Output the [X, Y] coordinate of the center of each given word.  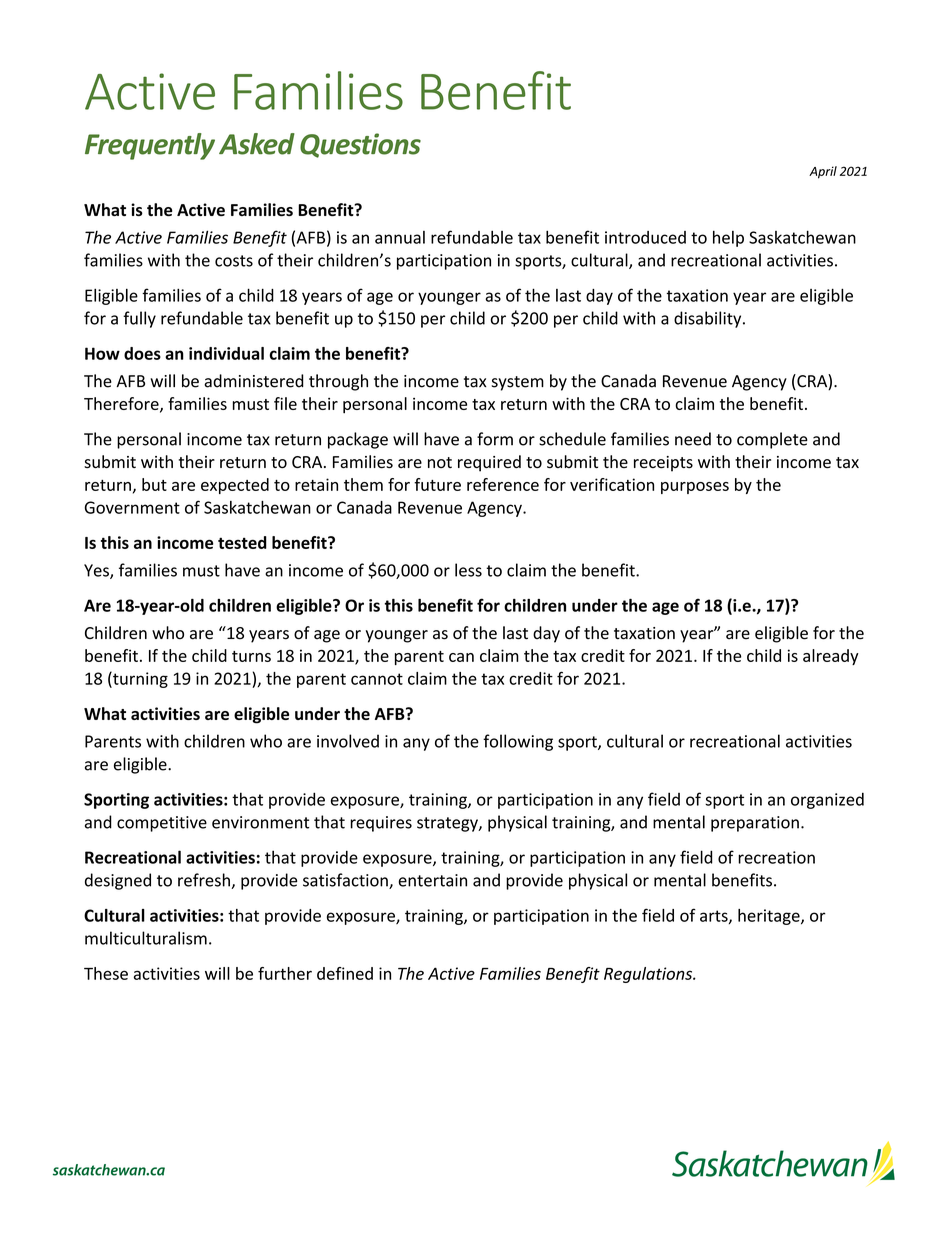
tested [242, 542]
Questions [360, 145]
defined [345, 973]
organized [827, 800]
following [518, 742]
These [106, 973]
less [468, 570]
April [823, 172]
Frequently [150, 146]
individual [226, 353]
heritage [770, 917]
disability [709, 319]
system [517, 383]
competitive [162, 824]
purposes [695, 488]
